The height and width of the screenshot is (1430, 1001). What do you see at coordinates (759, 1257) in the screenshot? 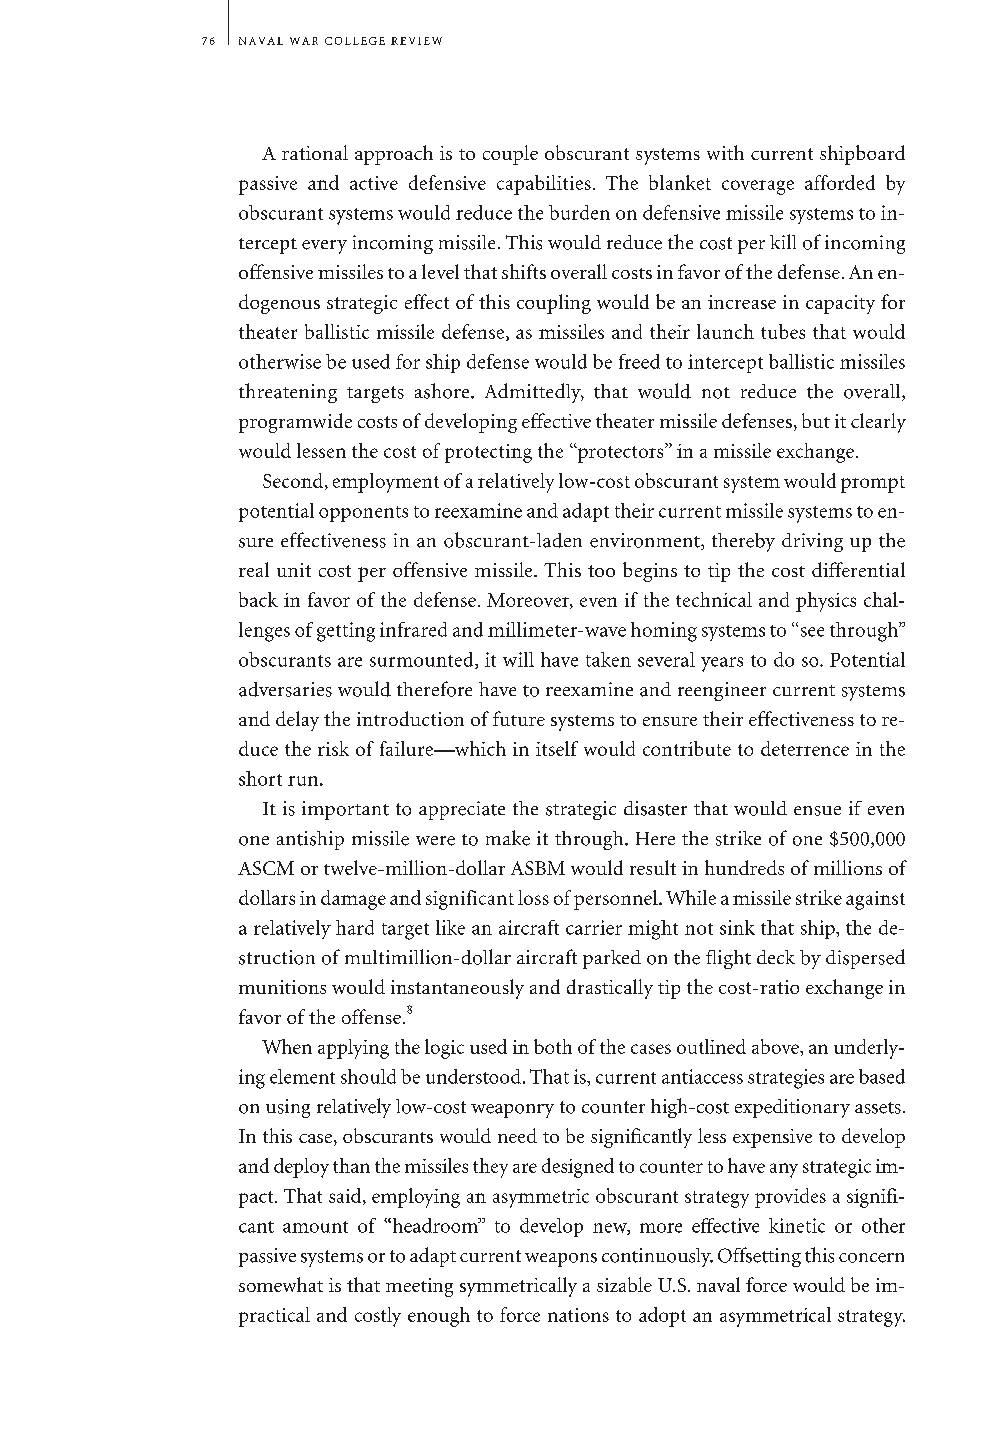
I see `Offsetting` at bounding box center [759, 1257].
